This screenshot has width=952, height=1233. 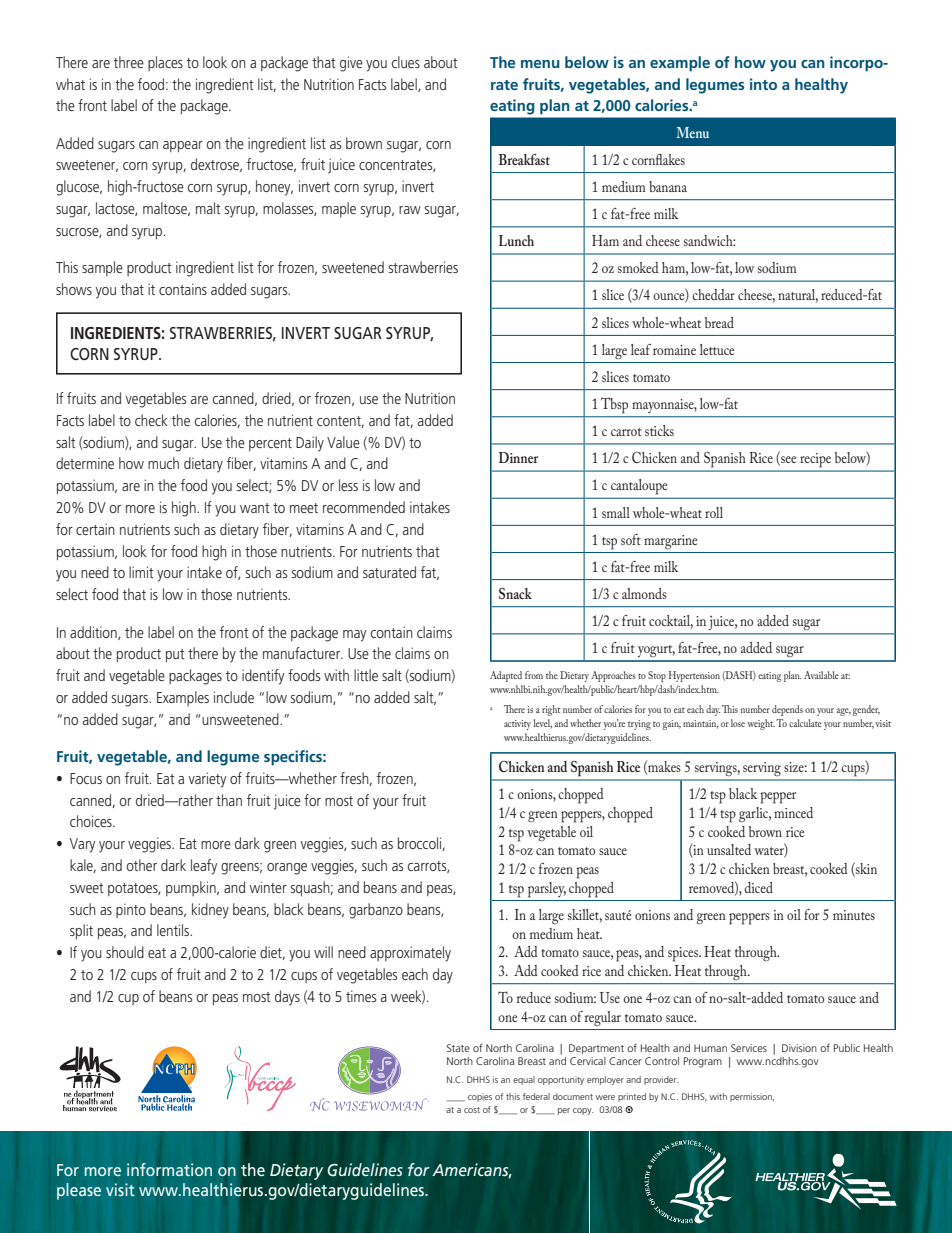 What do you see at coordinates (163, 463) in the screenshot?
I see `much` at bounding box center [163, 463].
